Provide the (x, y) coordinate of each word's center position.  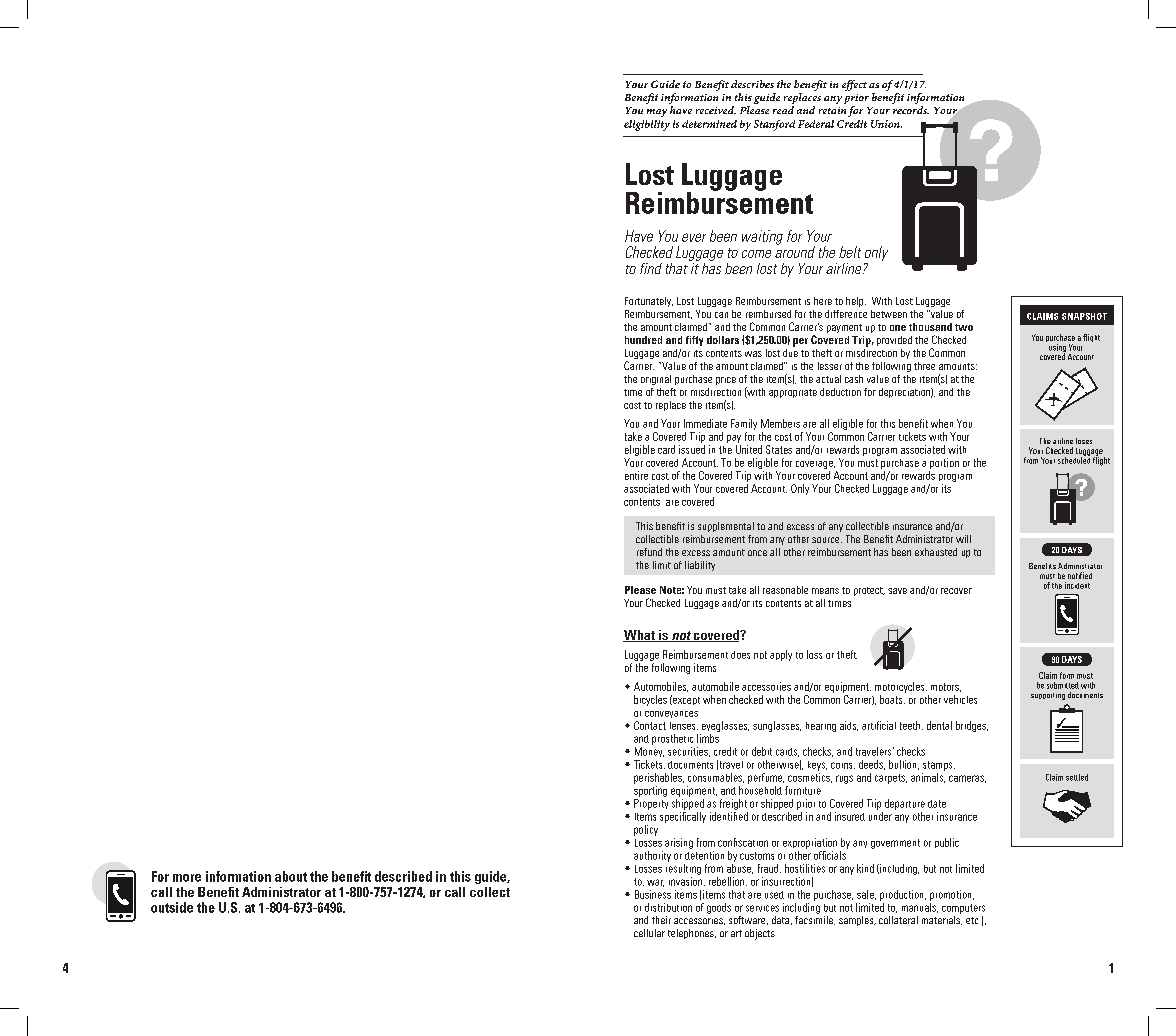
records (910, 108)
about (291, 876)
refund (649, 552)
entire (636, 475)
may (657, 113)
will (963, 539)
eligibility (647, 125)
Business (653, 894)
